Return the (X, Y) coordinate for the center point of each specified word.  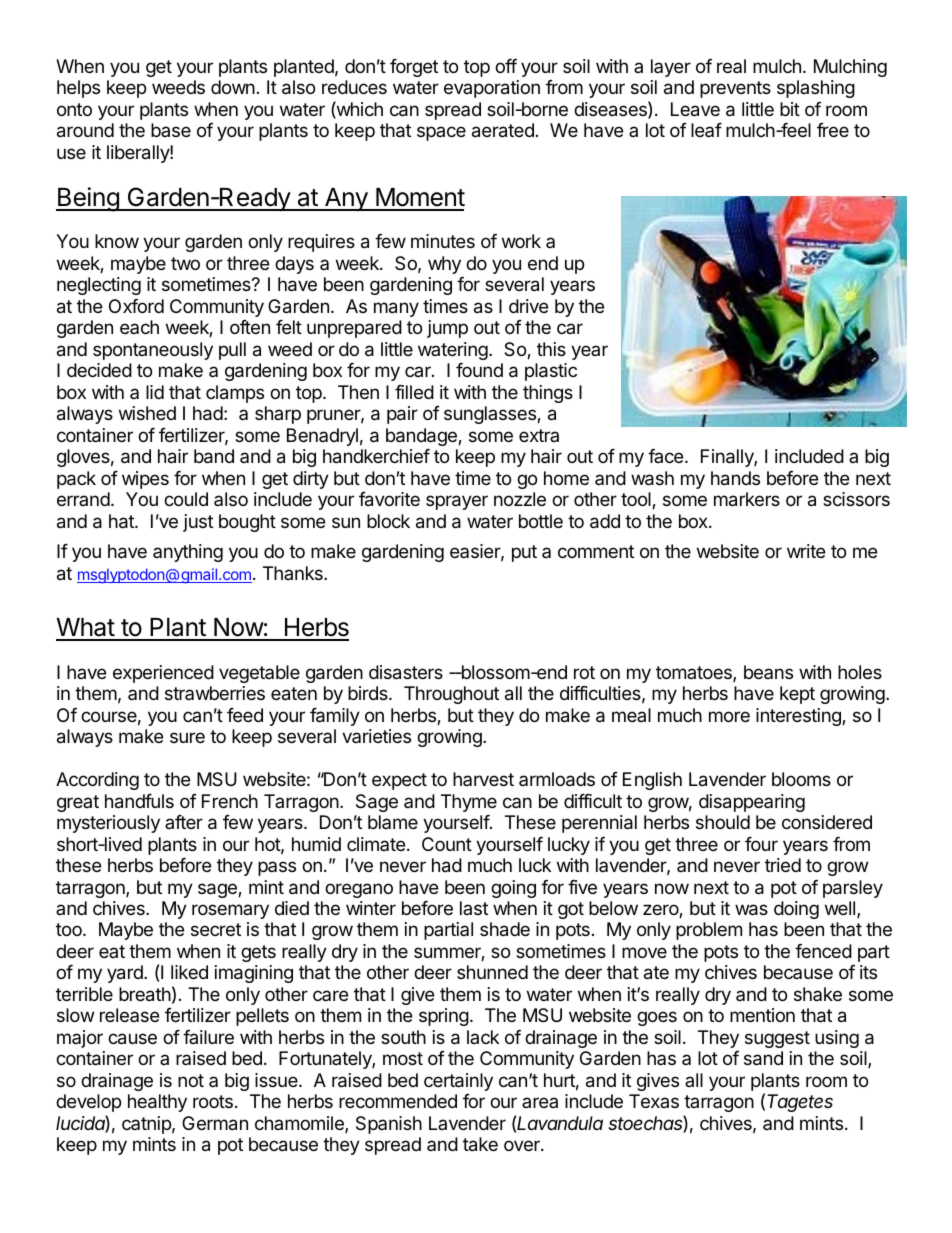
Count (447, 844)
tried (783, 865)
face (667, 456)
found (479, 370)
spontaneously (153, 351)
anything (188, 553)
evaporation (492, 89)
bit (790, 109)
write (806, 551)
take (480, 1144)
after (184, 822)
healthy (157, 1103)
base (171, 130)
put (524, 553)
